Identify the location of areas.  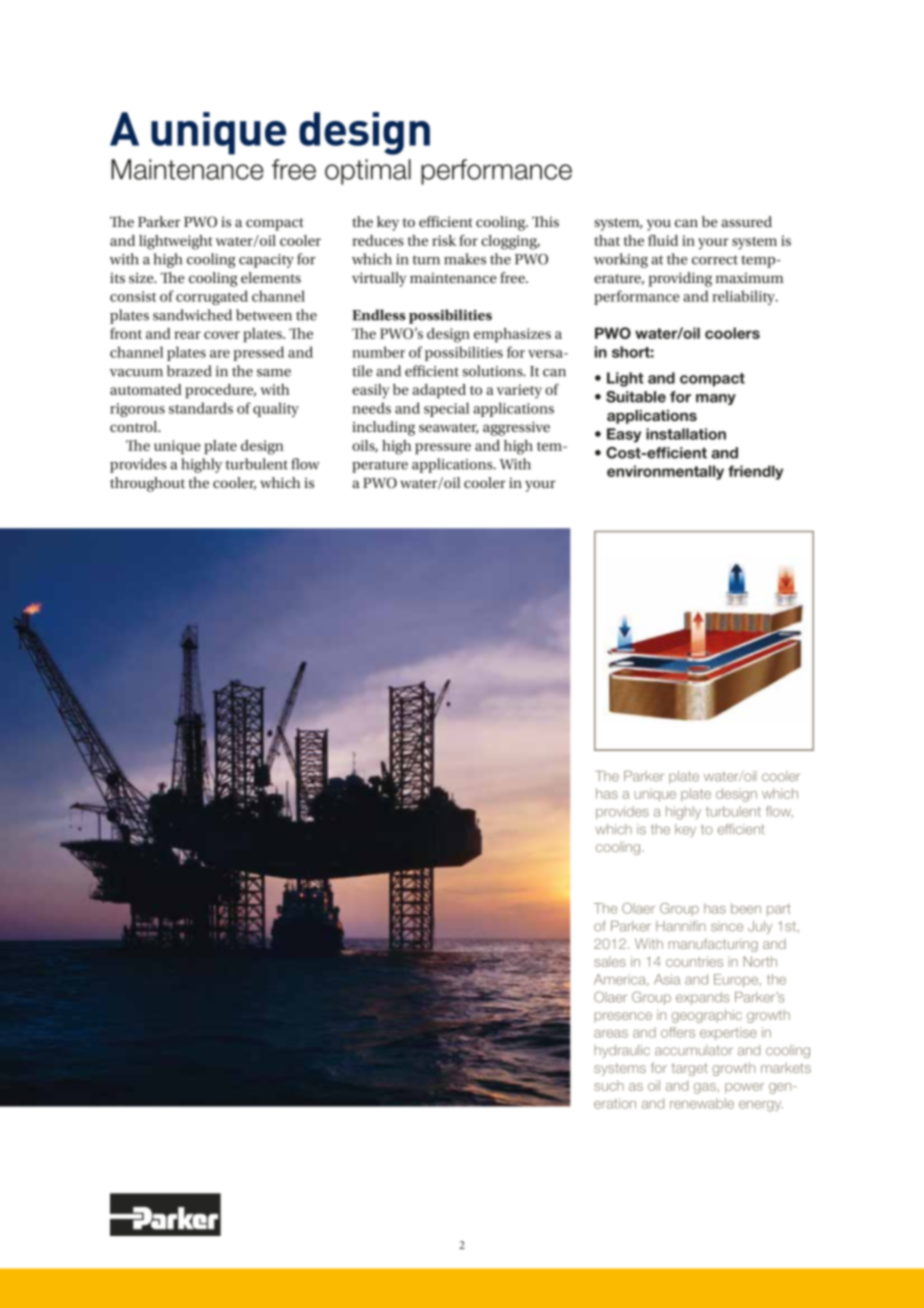
(611, 1034).
